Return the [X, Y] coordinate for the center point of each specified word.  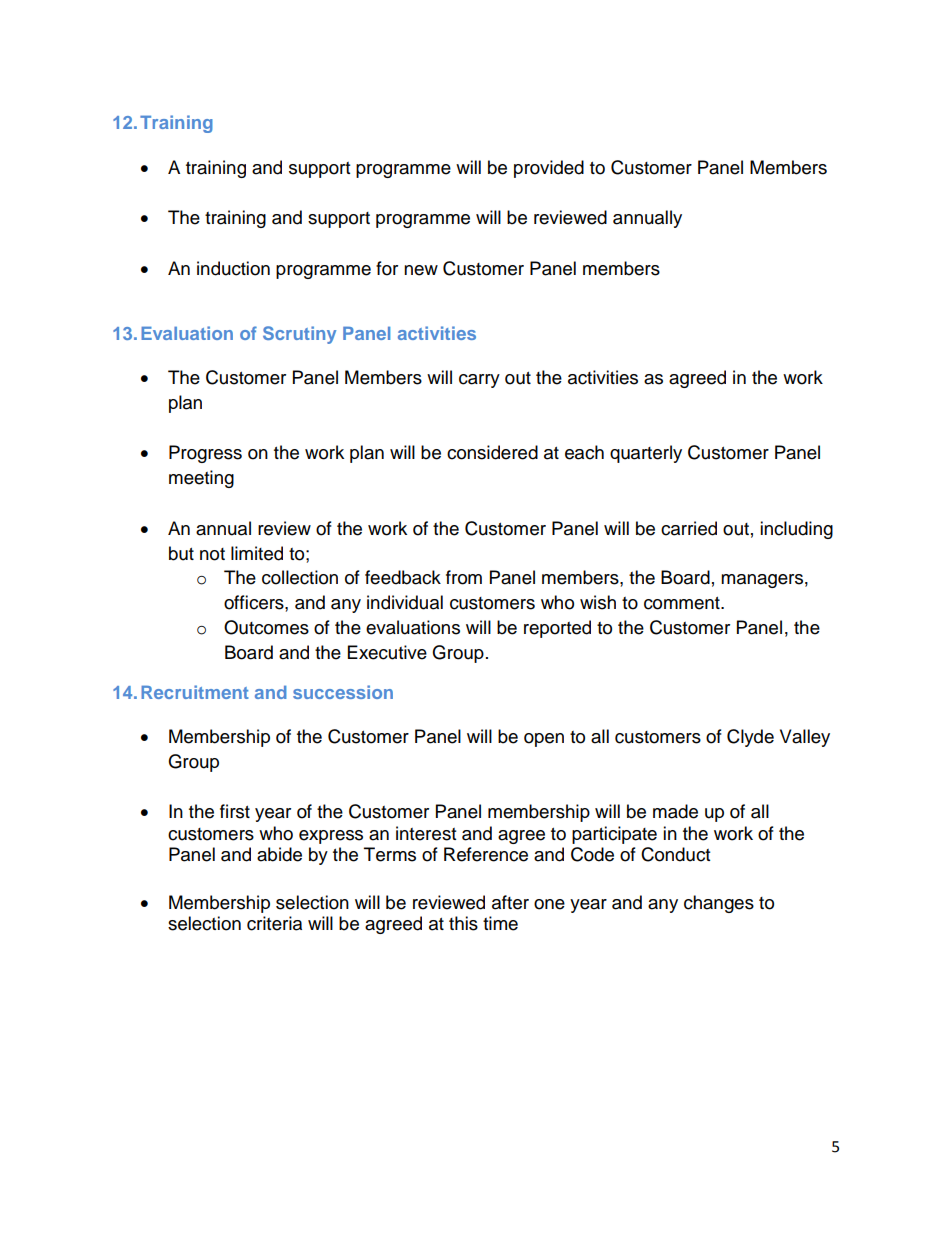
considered [492, 452]
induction [233, 268]
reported [557, 629]
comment [683, 603]
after [510, 902]
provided [549, 169]
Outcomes [266, 627]
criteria [274, 923]
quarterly [646, 454]
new [421, 270]
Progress [205, 454]
